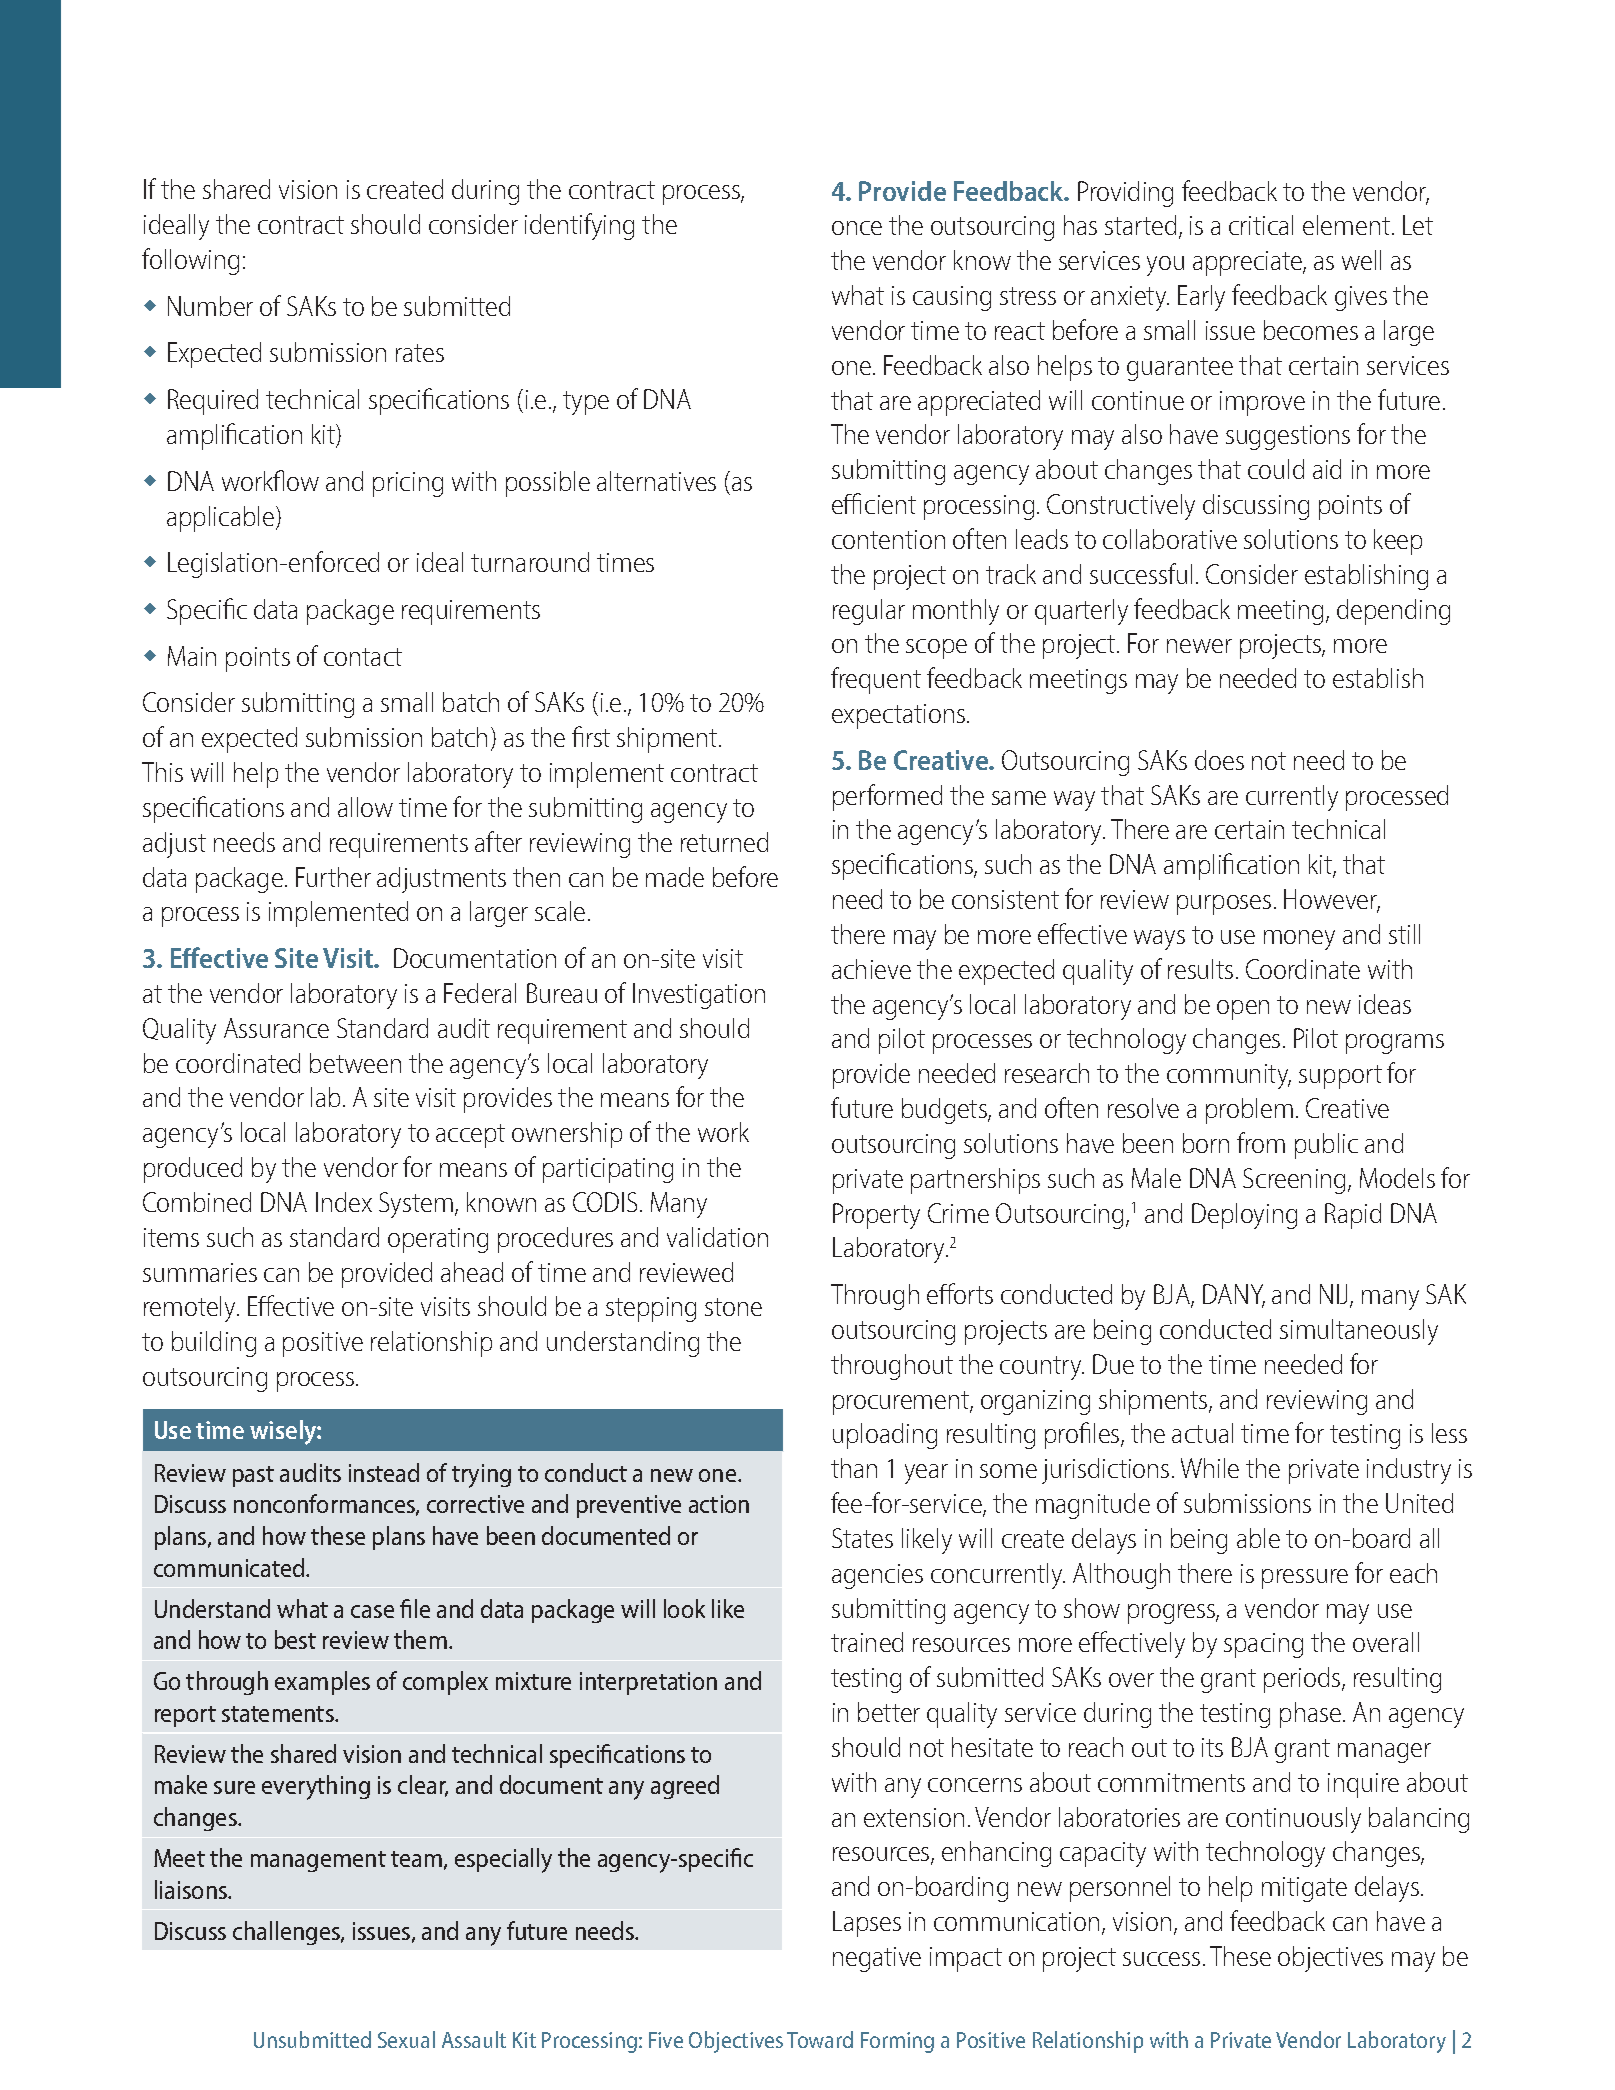 This screenshot has width=1615, height=2090. I want to click on communicated, so click(230, 1567).
